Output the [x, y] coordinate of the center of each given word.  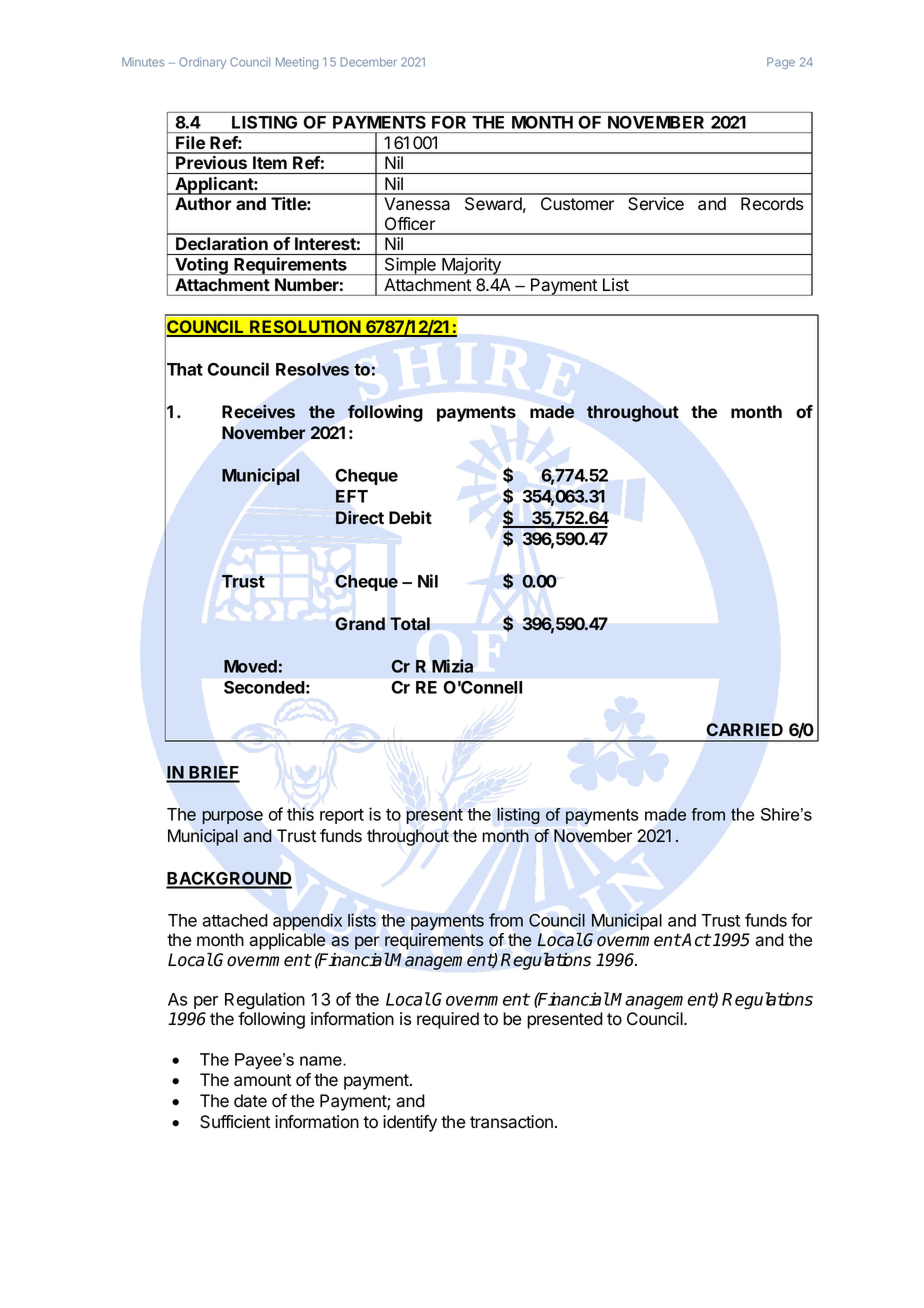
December [369, 62]
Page [781, 63]
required [448, 1020]
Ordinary [202, 63]
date [250, 1101]
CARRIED [745, 729]
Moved [250, 666]
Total [410, 624]
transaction [511, 1122]
